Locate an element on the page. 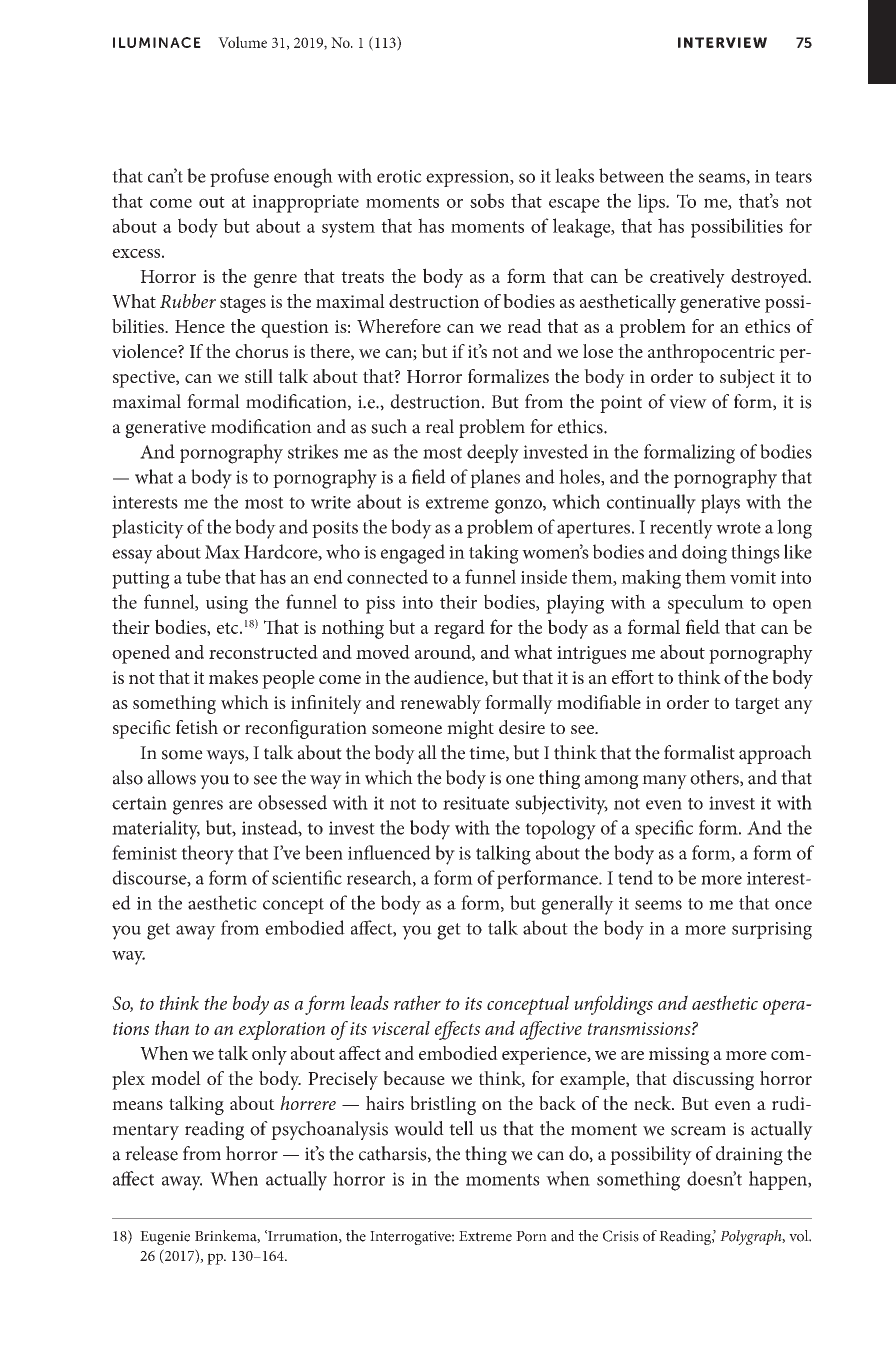 This page has height=1345, width=896. regard is located at coordinates (459, 629).
